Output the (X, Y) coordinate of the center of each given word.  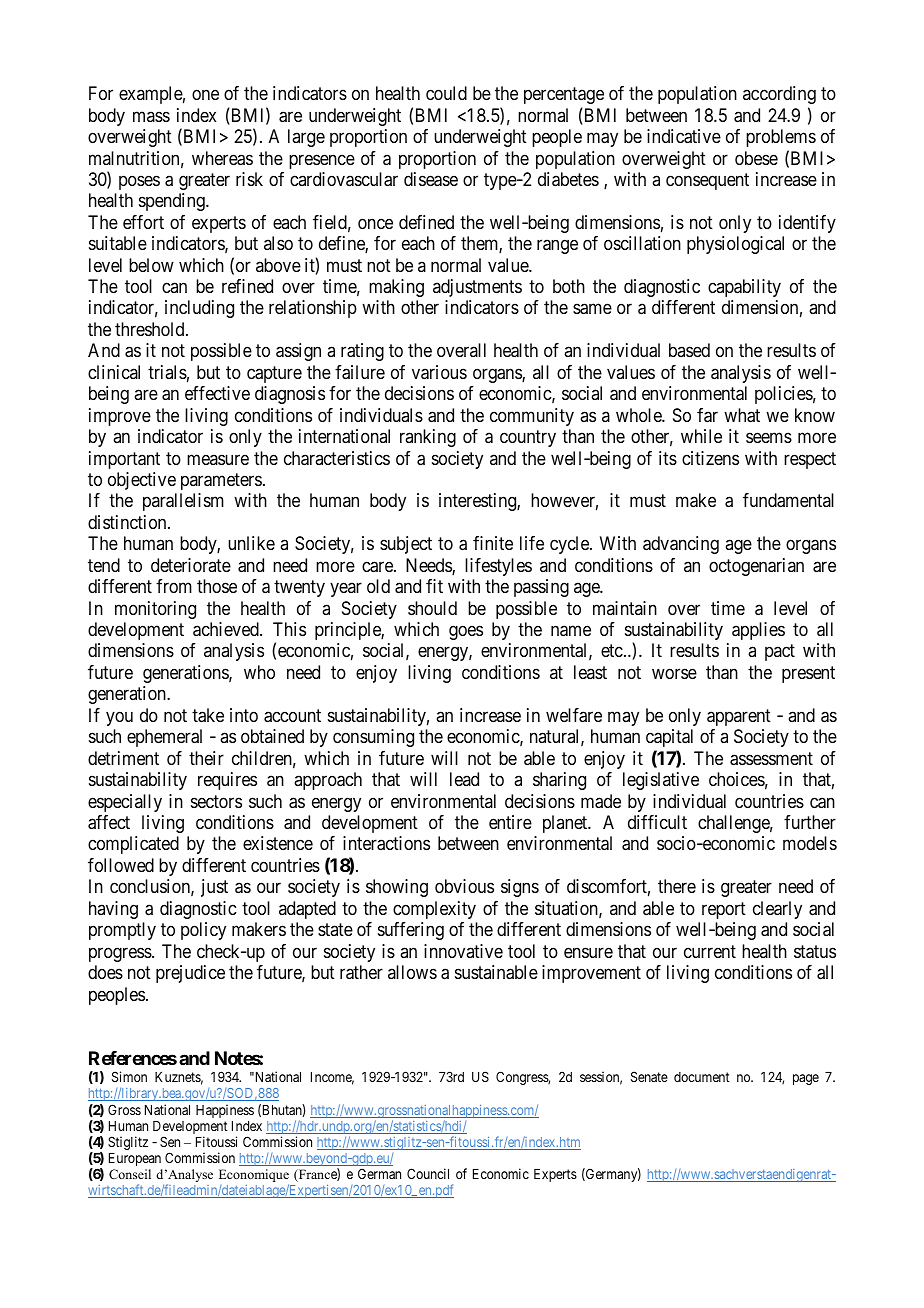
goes (466, 633)
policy (203, 931)
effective (217, 393)
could (446, 93)
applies (758, 631)
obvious (464, 886)
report (724, 910)
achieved (227, 629)
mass (151, 116)
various (439, 372)
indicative (684, 136)
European (135, 1159)
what (742, 415)
